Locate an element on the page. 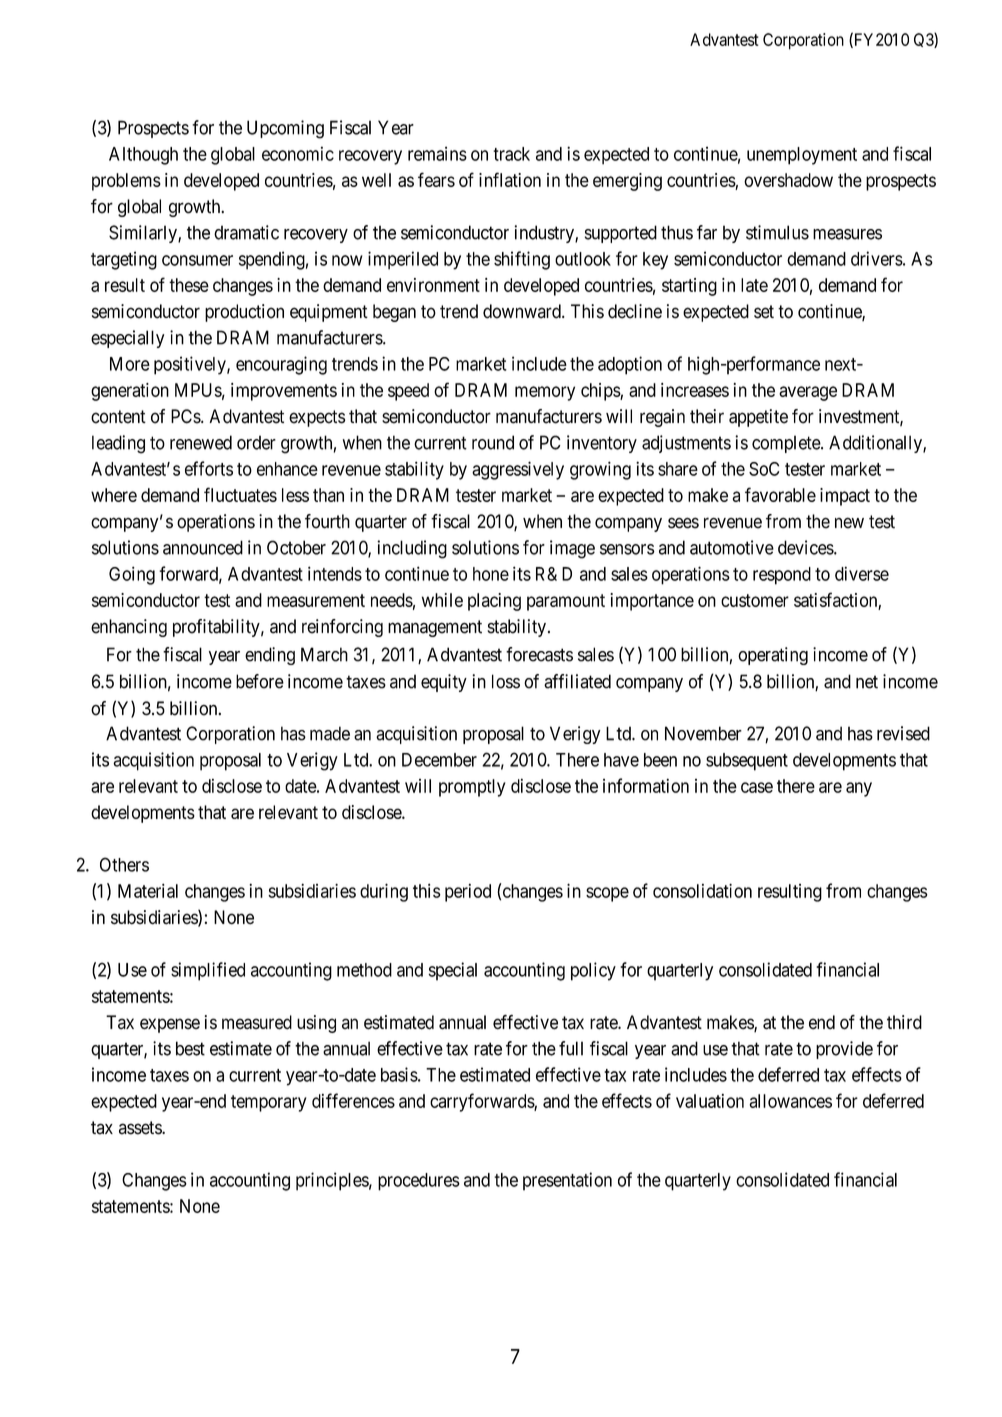 This page has width=1002, height=1417. assets is located at coordinates (141, 1128).
